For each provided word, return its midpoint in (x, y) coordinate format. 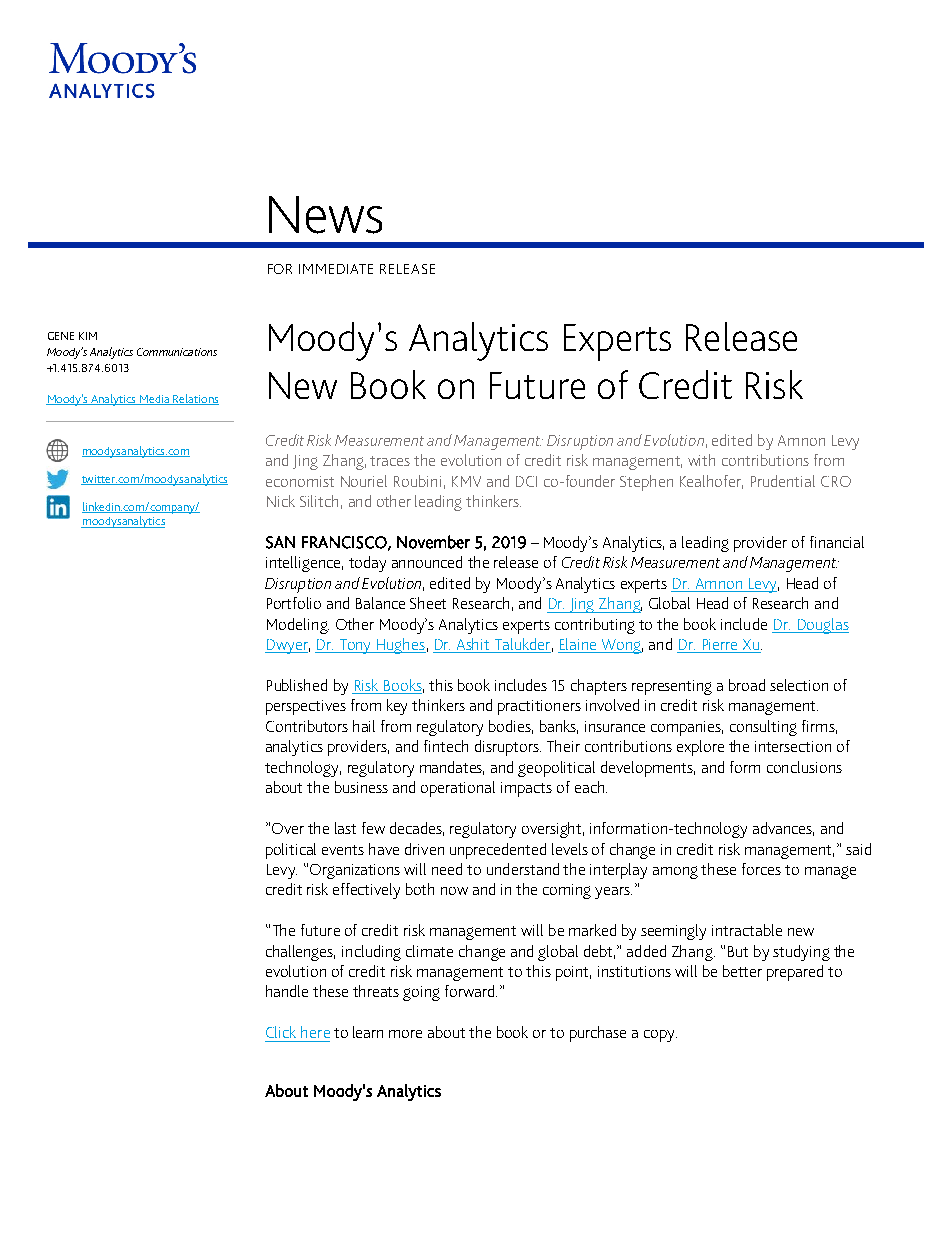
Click (281, 1032)
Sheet (428, 603)
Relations (195, 399)
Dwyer (287, 646)
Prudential (783, 481)
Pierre (720, 646)
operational (458, 789)
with (701, 460)
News (325, 215)
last (345, 828)
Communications (177, 352)
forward (471, 991)
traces (390, 461)
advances (783, 829)
